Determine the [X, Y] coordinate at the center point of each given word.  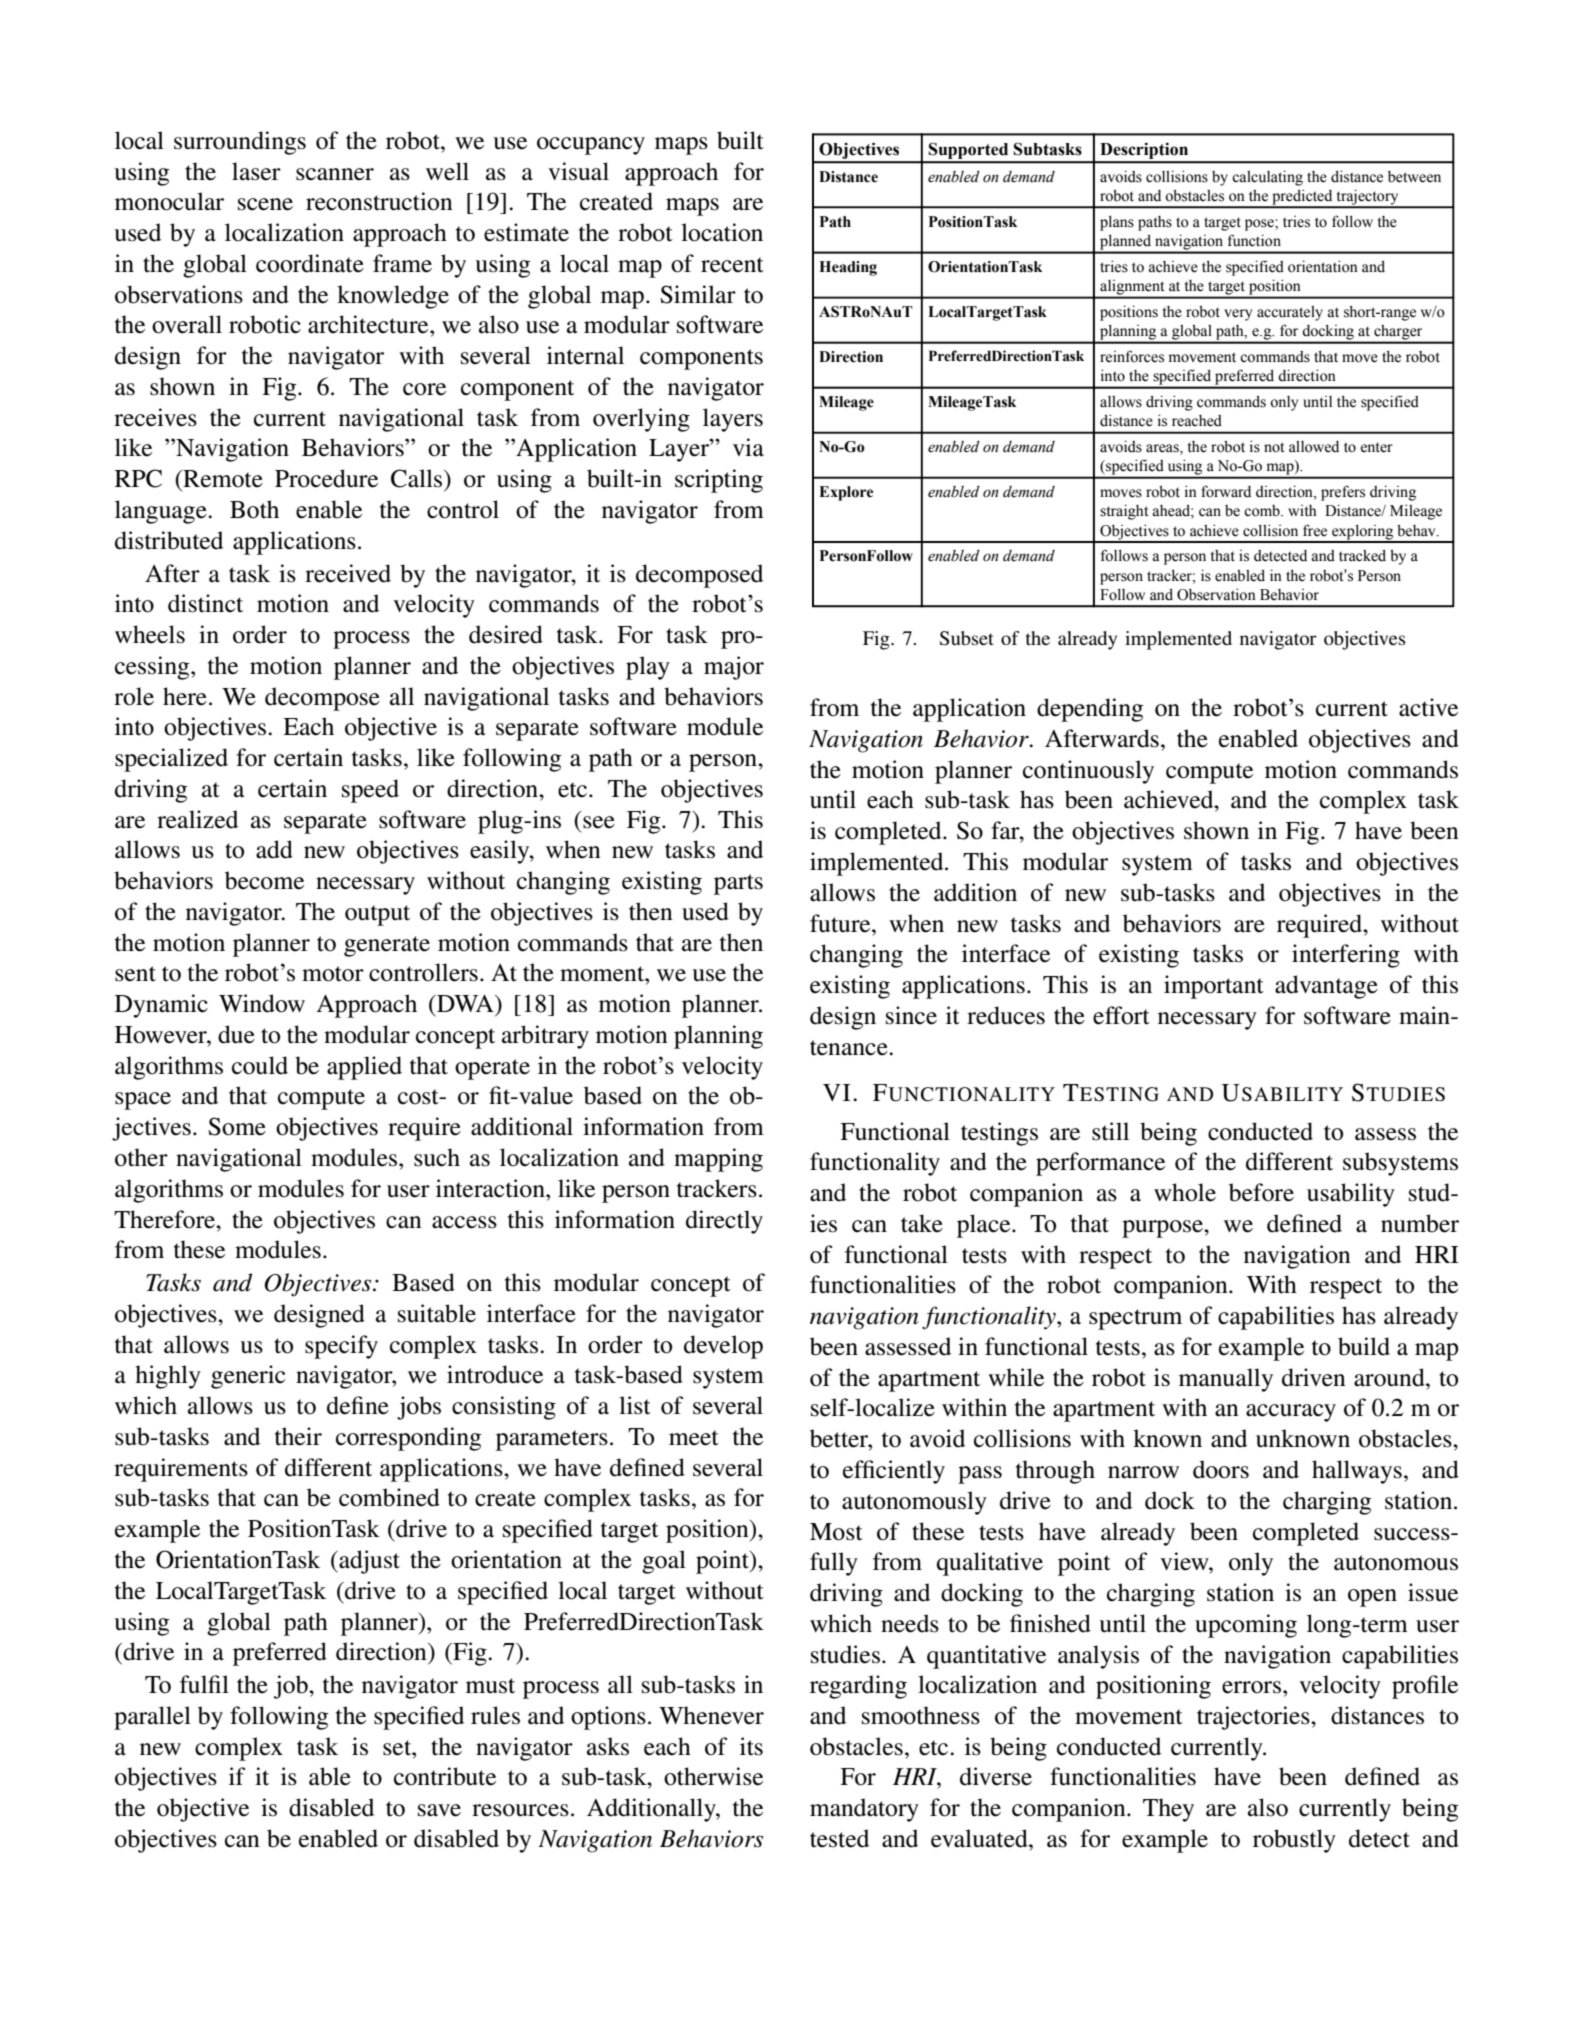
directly [724, 1222]
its [751, 1746]
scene [265, 204]
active [1428, 707]
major [734, 668]
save [439, 1810]
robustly [1294, 1841]
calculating [1267, 178]
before [1261, 1192]
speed [370, 791]
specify [341, 1347]
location [722, 232]
